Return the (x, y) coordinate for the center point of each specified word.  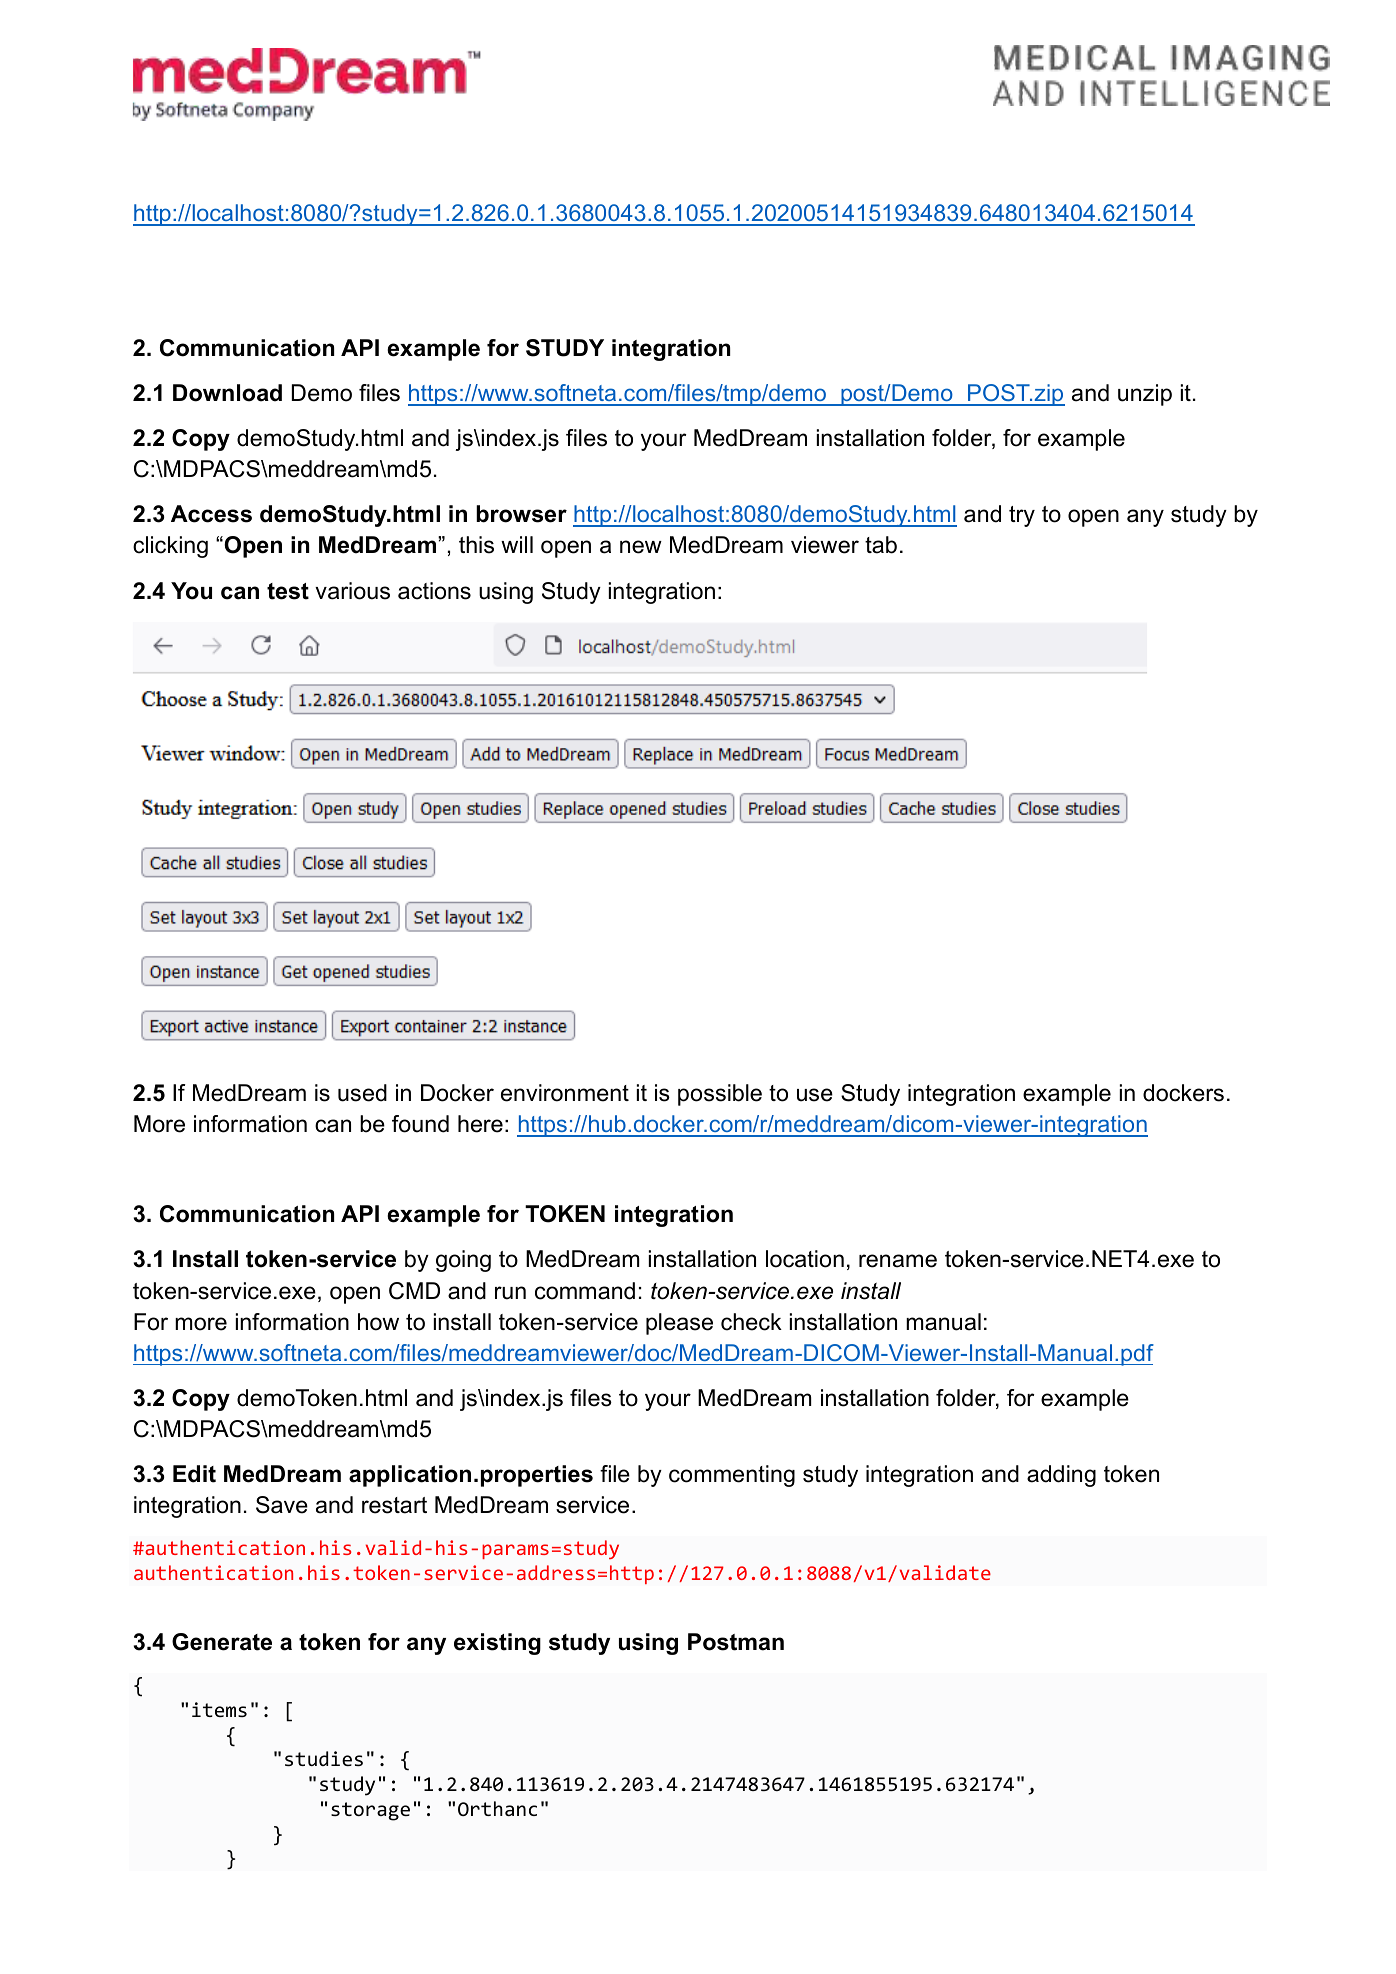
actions (434, 591)
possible (720, 1095)
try (1022, 516)
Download (227, 393)
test (288, 591)
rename (898, 1261)
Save (282, 1505)
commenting (732, 1476)
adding (1061, 1476)
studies (324, 1758)
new (641, 547)
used (362, 1093)
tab (881, 545)
